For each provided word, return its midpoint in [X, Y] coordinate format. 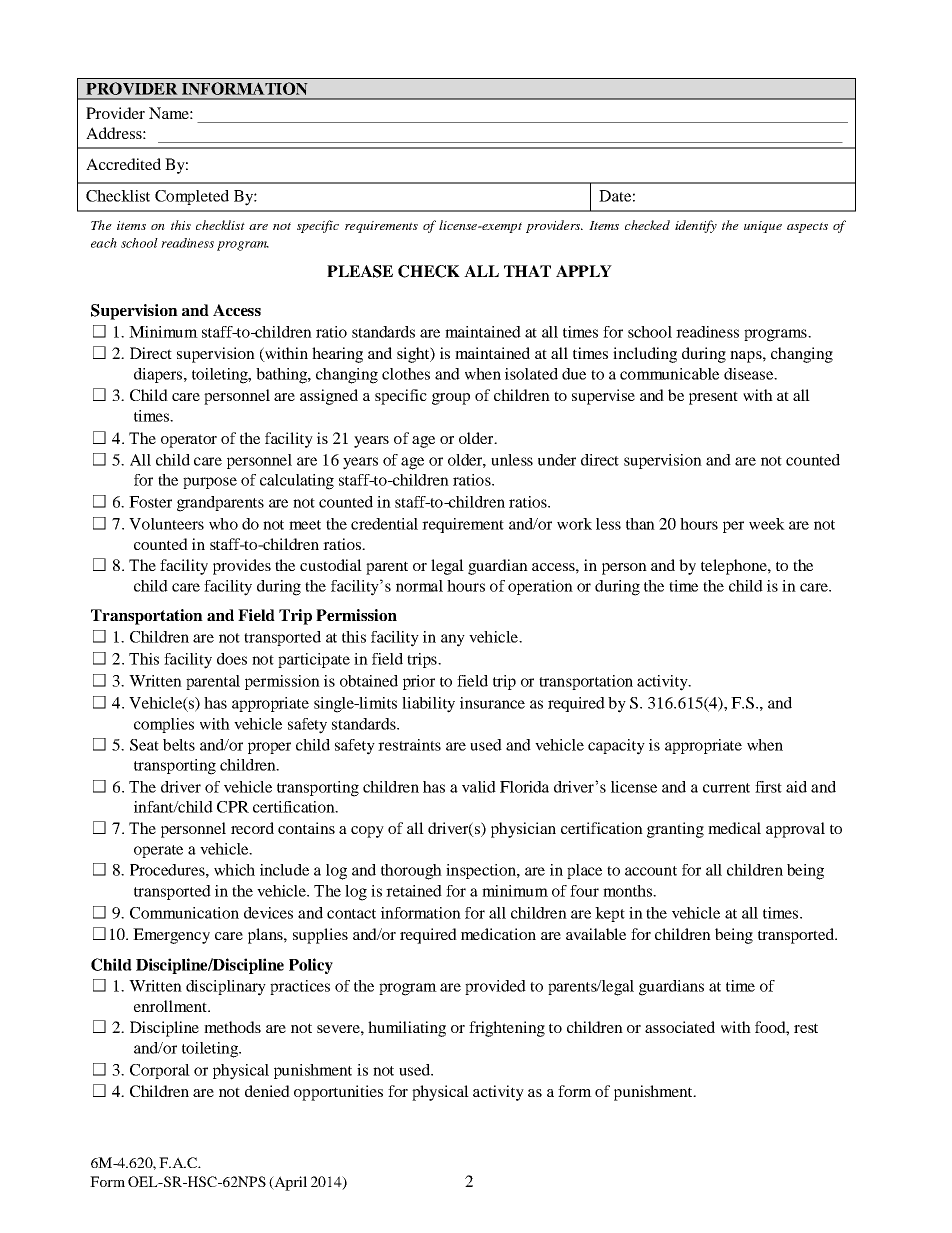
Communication [184, 913]
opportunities [338, 1093]
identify [696, 226]
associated [680, 1027]
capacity [616, 747]
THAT [527, 271]
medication [498, 934]
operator [189, 441]
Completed [192, 197]
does [232, 659]
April [289, 1183]
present [713, 398]
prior [419, 682]
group [451, 399]
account [651, 871]
